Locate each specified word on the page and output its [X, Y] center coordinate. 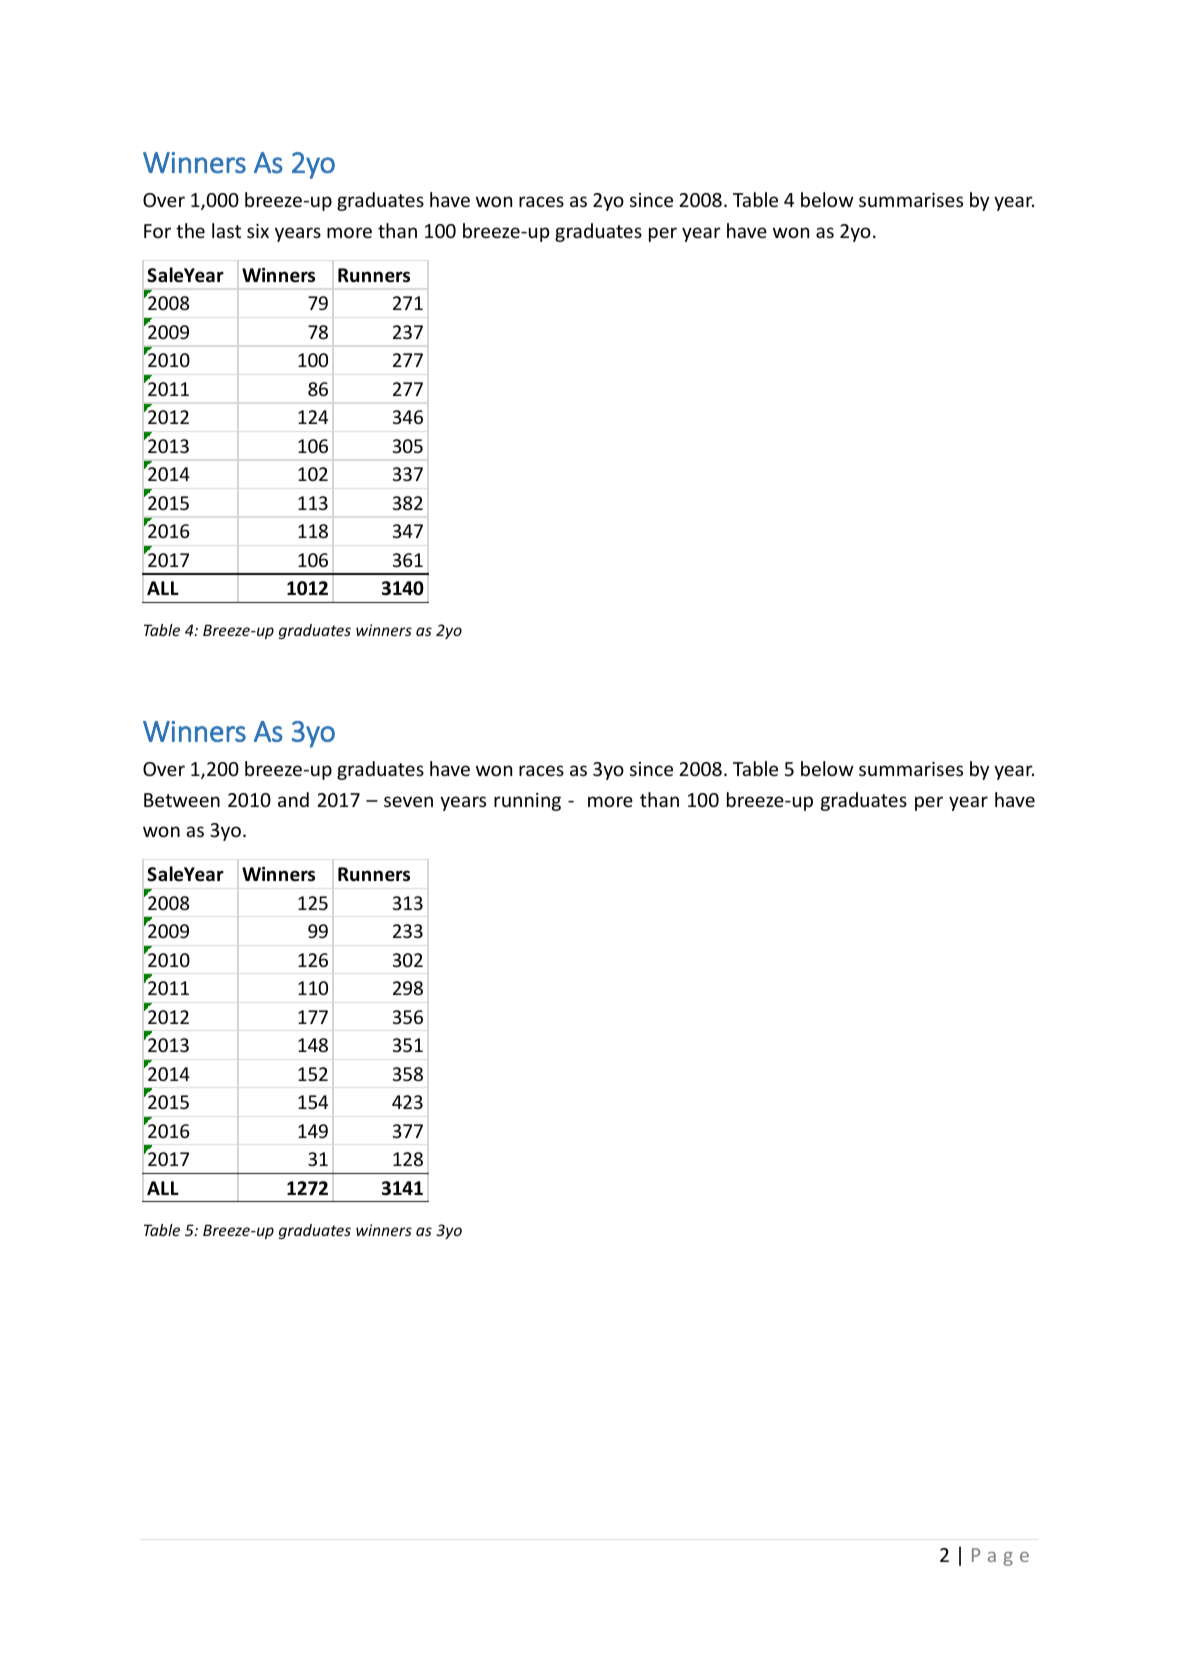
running [527, 802]
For [157, 231]
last [226, 230]
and [293, 799]
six [258, 231]
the [190, 230]
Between [182, 800]
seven [408, 801]
